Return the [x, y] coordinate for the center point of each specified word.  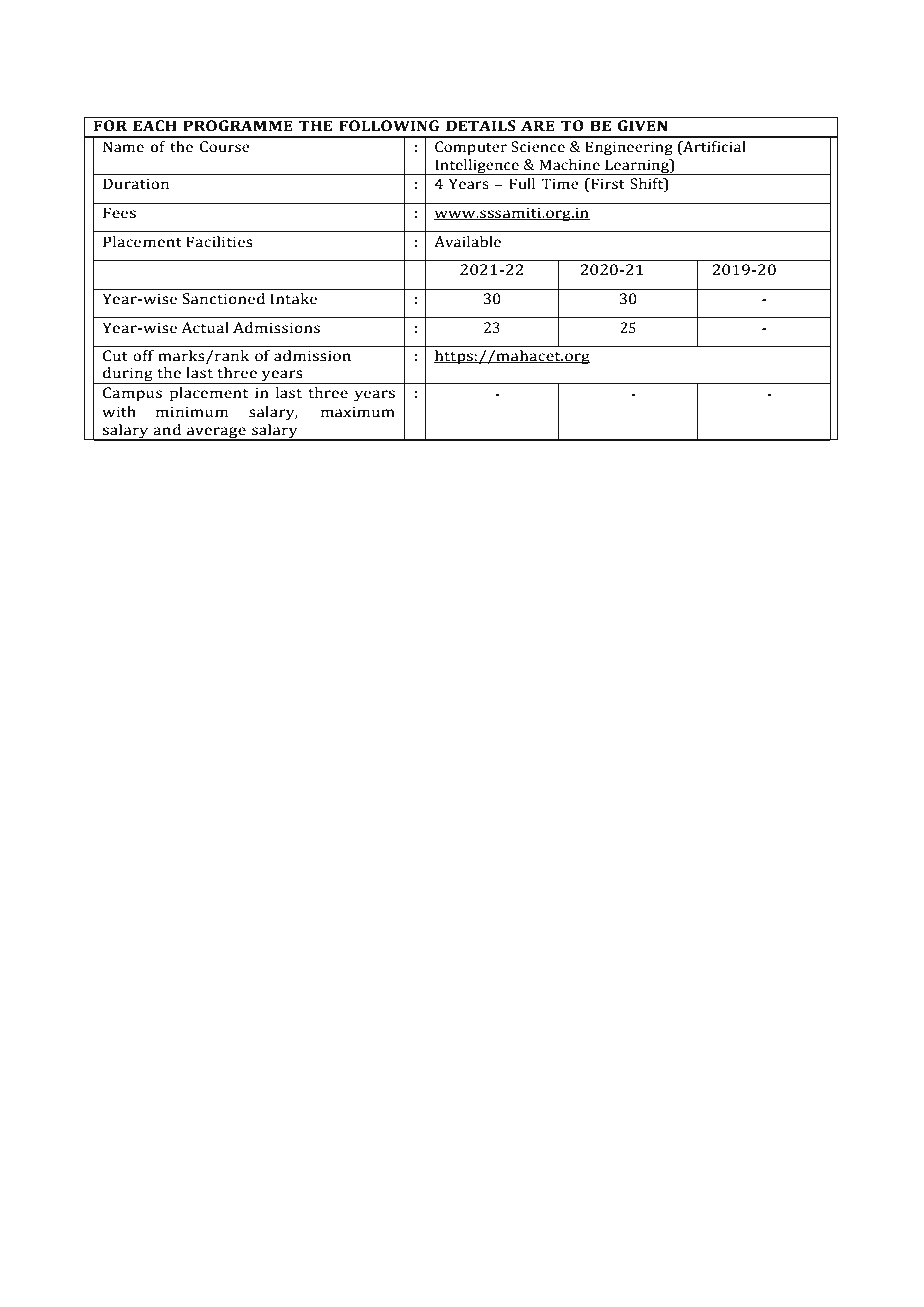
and [167, 430]
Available [467, 242]
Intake [294, 299]
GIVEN [642, 126]
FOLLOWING [389, 126]
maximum [358, 412]
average [216, 434]
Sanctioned [223, 299]
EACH [155, 126]
